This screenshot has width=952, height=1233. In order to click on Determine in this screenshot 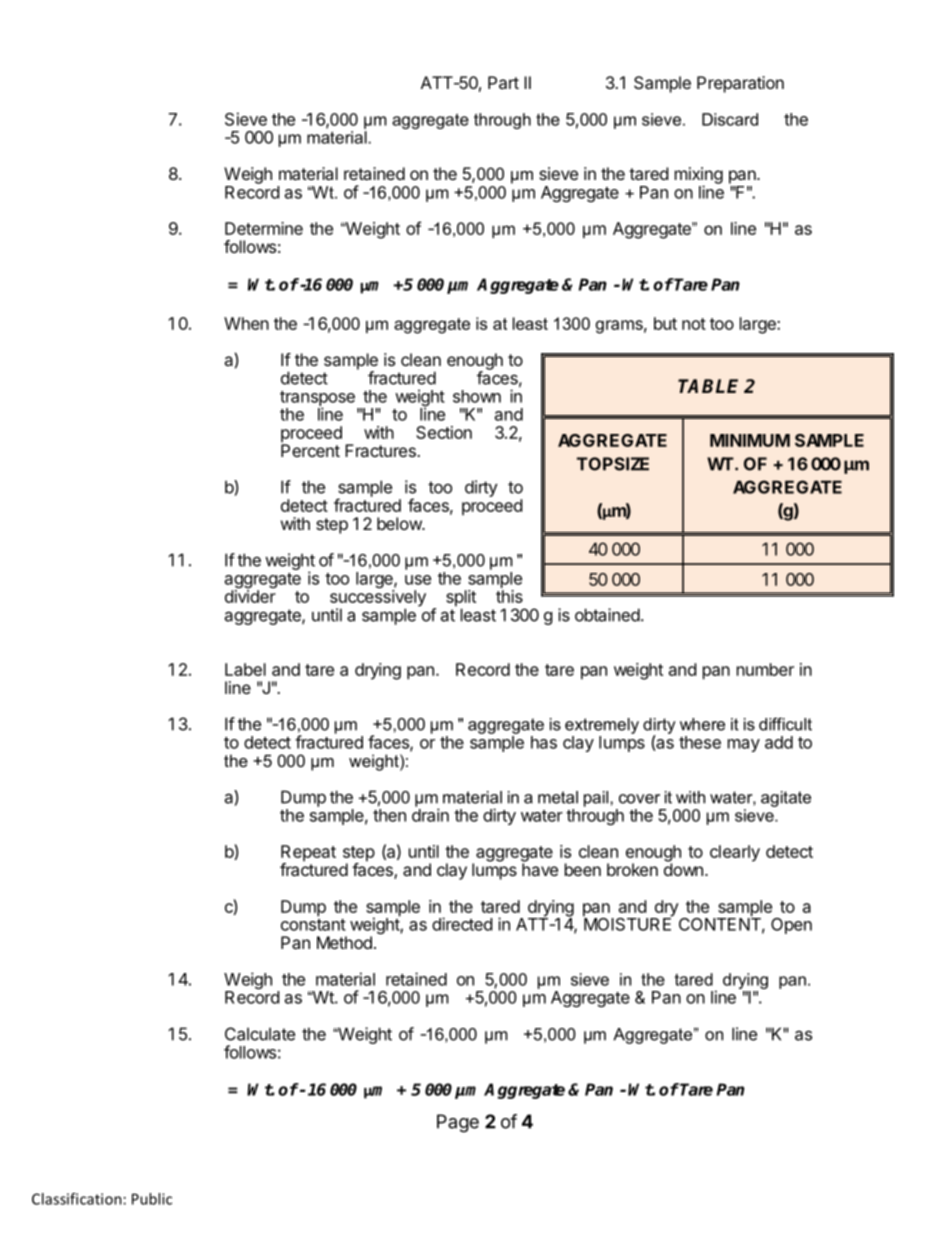, I will do `click(264, 228)`.
